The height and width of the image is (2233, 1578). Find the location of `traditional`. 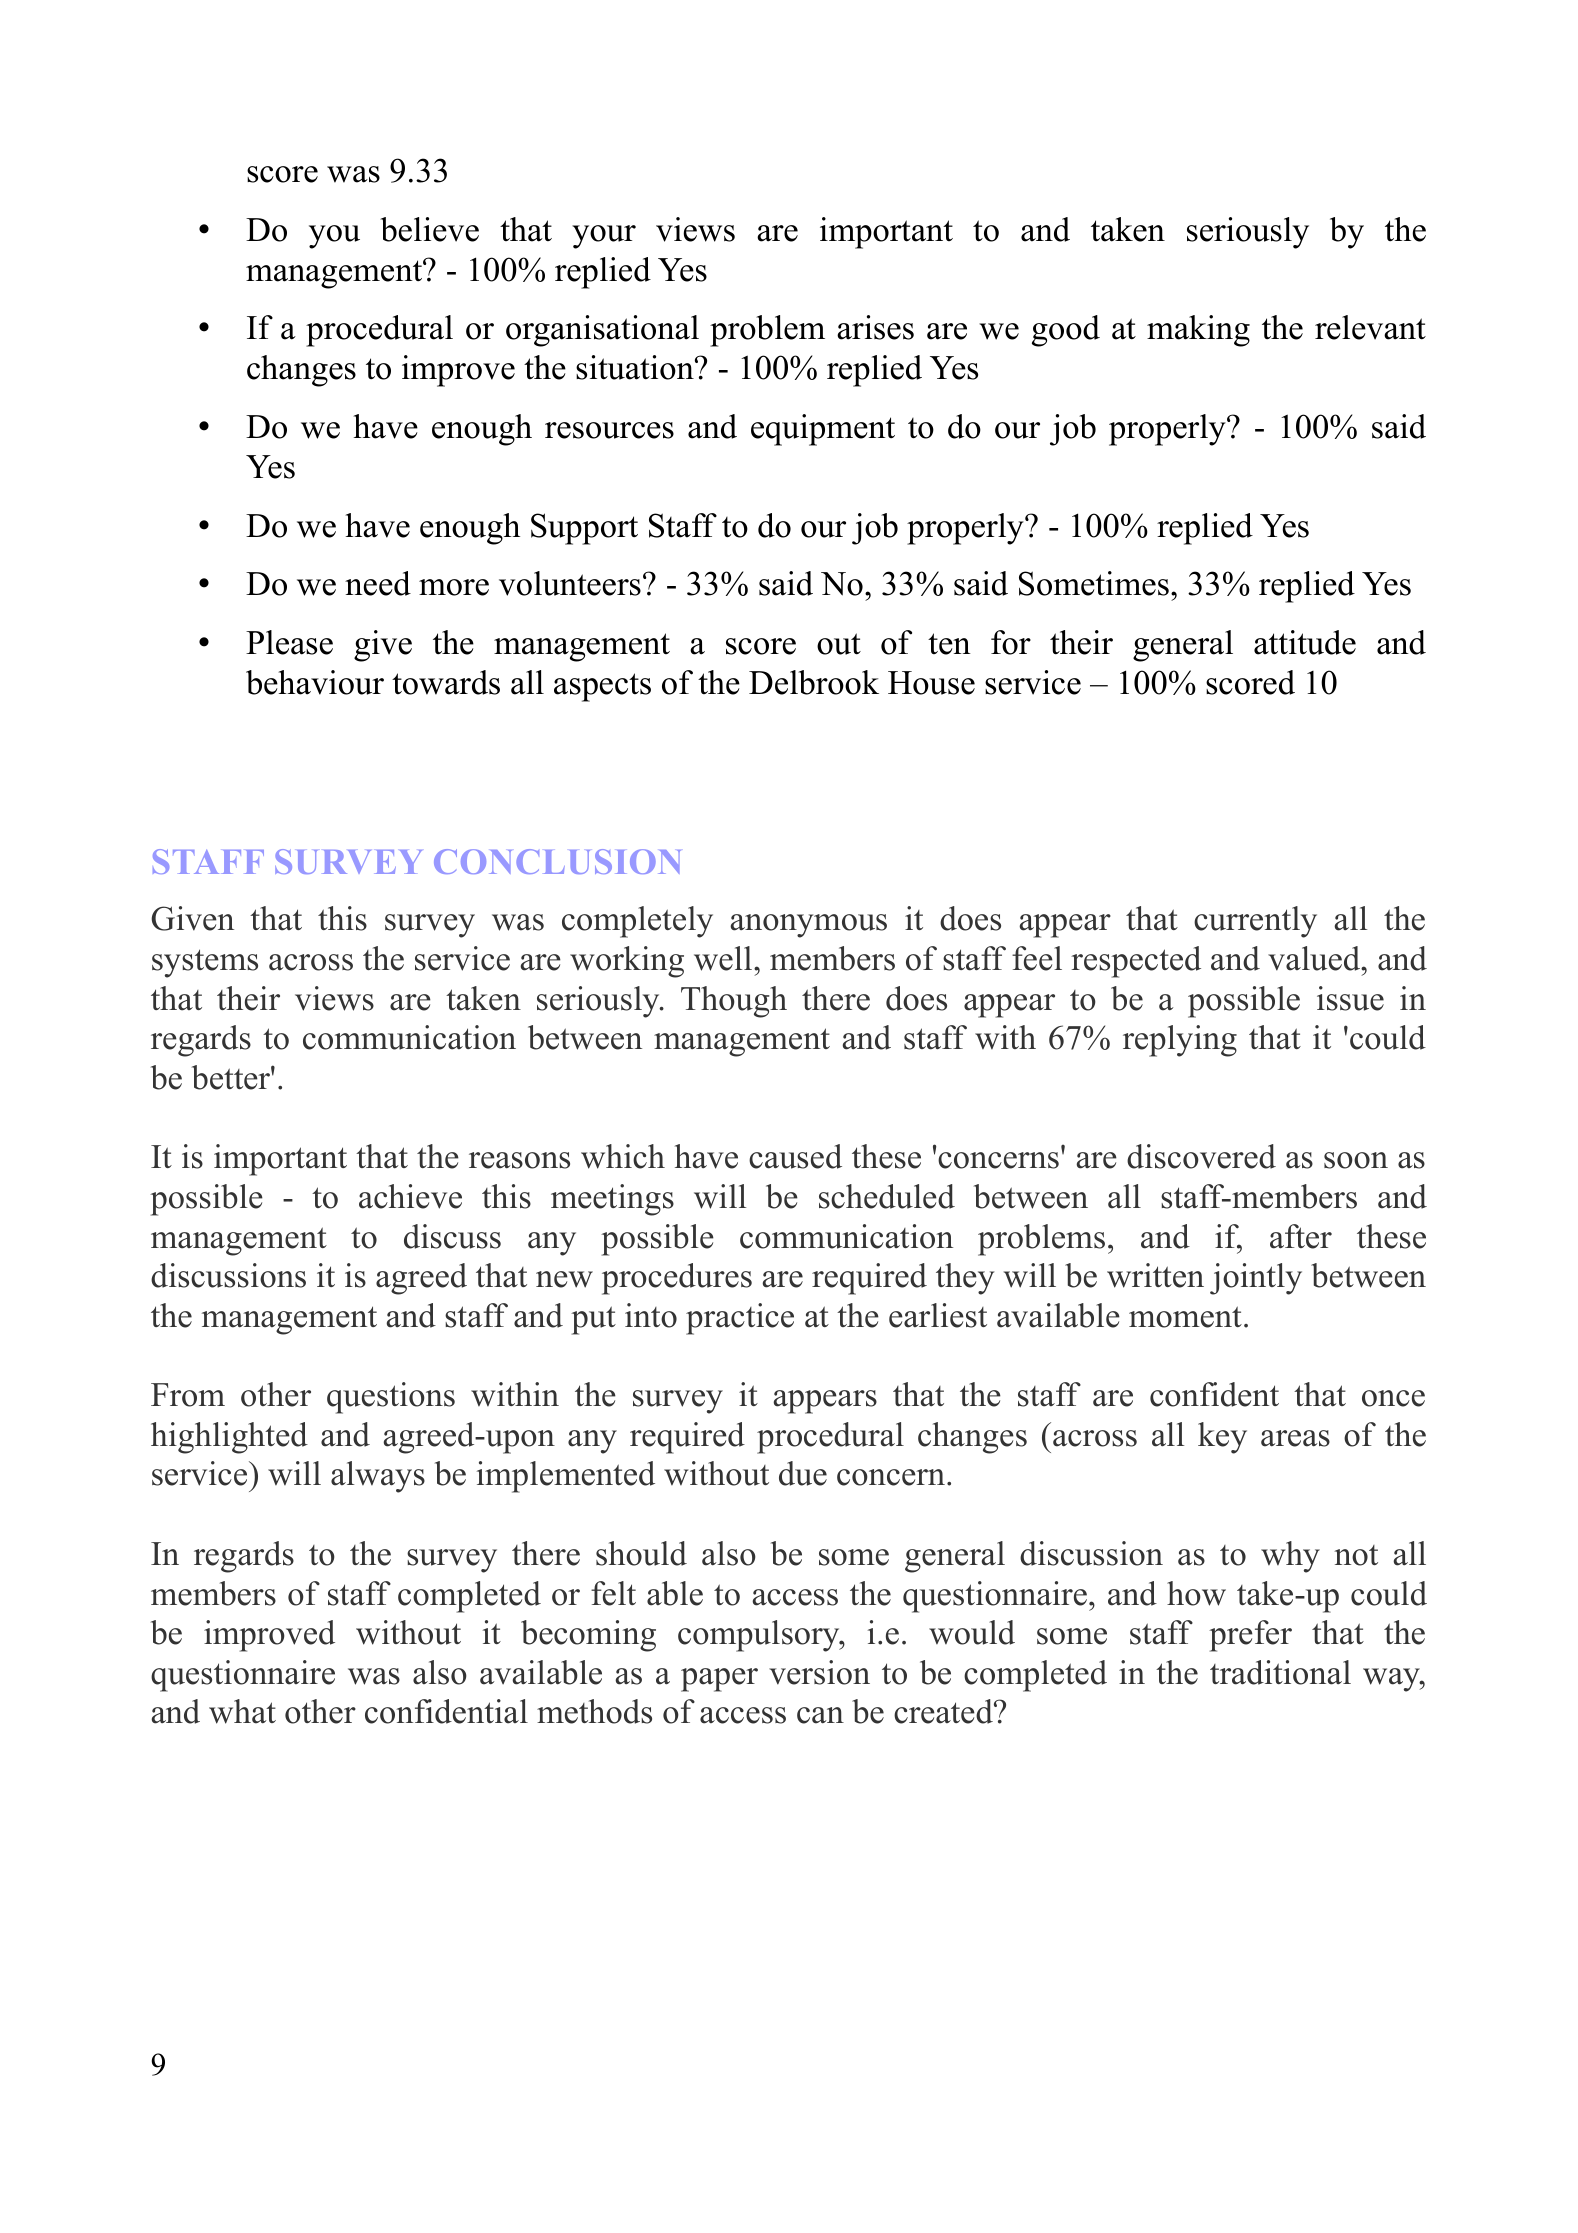

traditional is located at coordinates (1280, 1672).
